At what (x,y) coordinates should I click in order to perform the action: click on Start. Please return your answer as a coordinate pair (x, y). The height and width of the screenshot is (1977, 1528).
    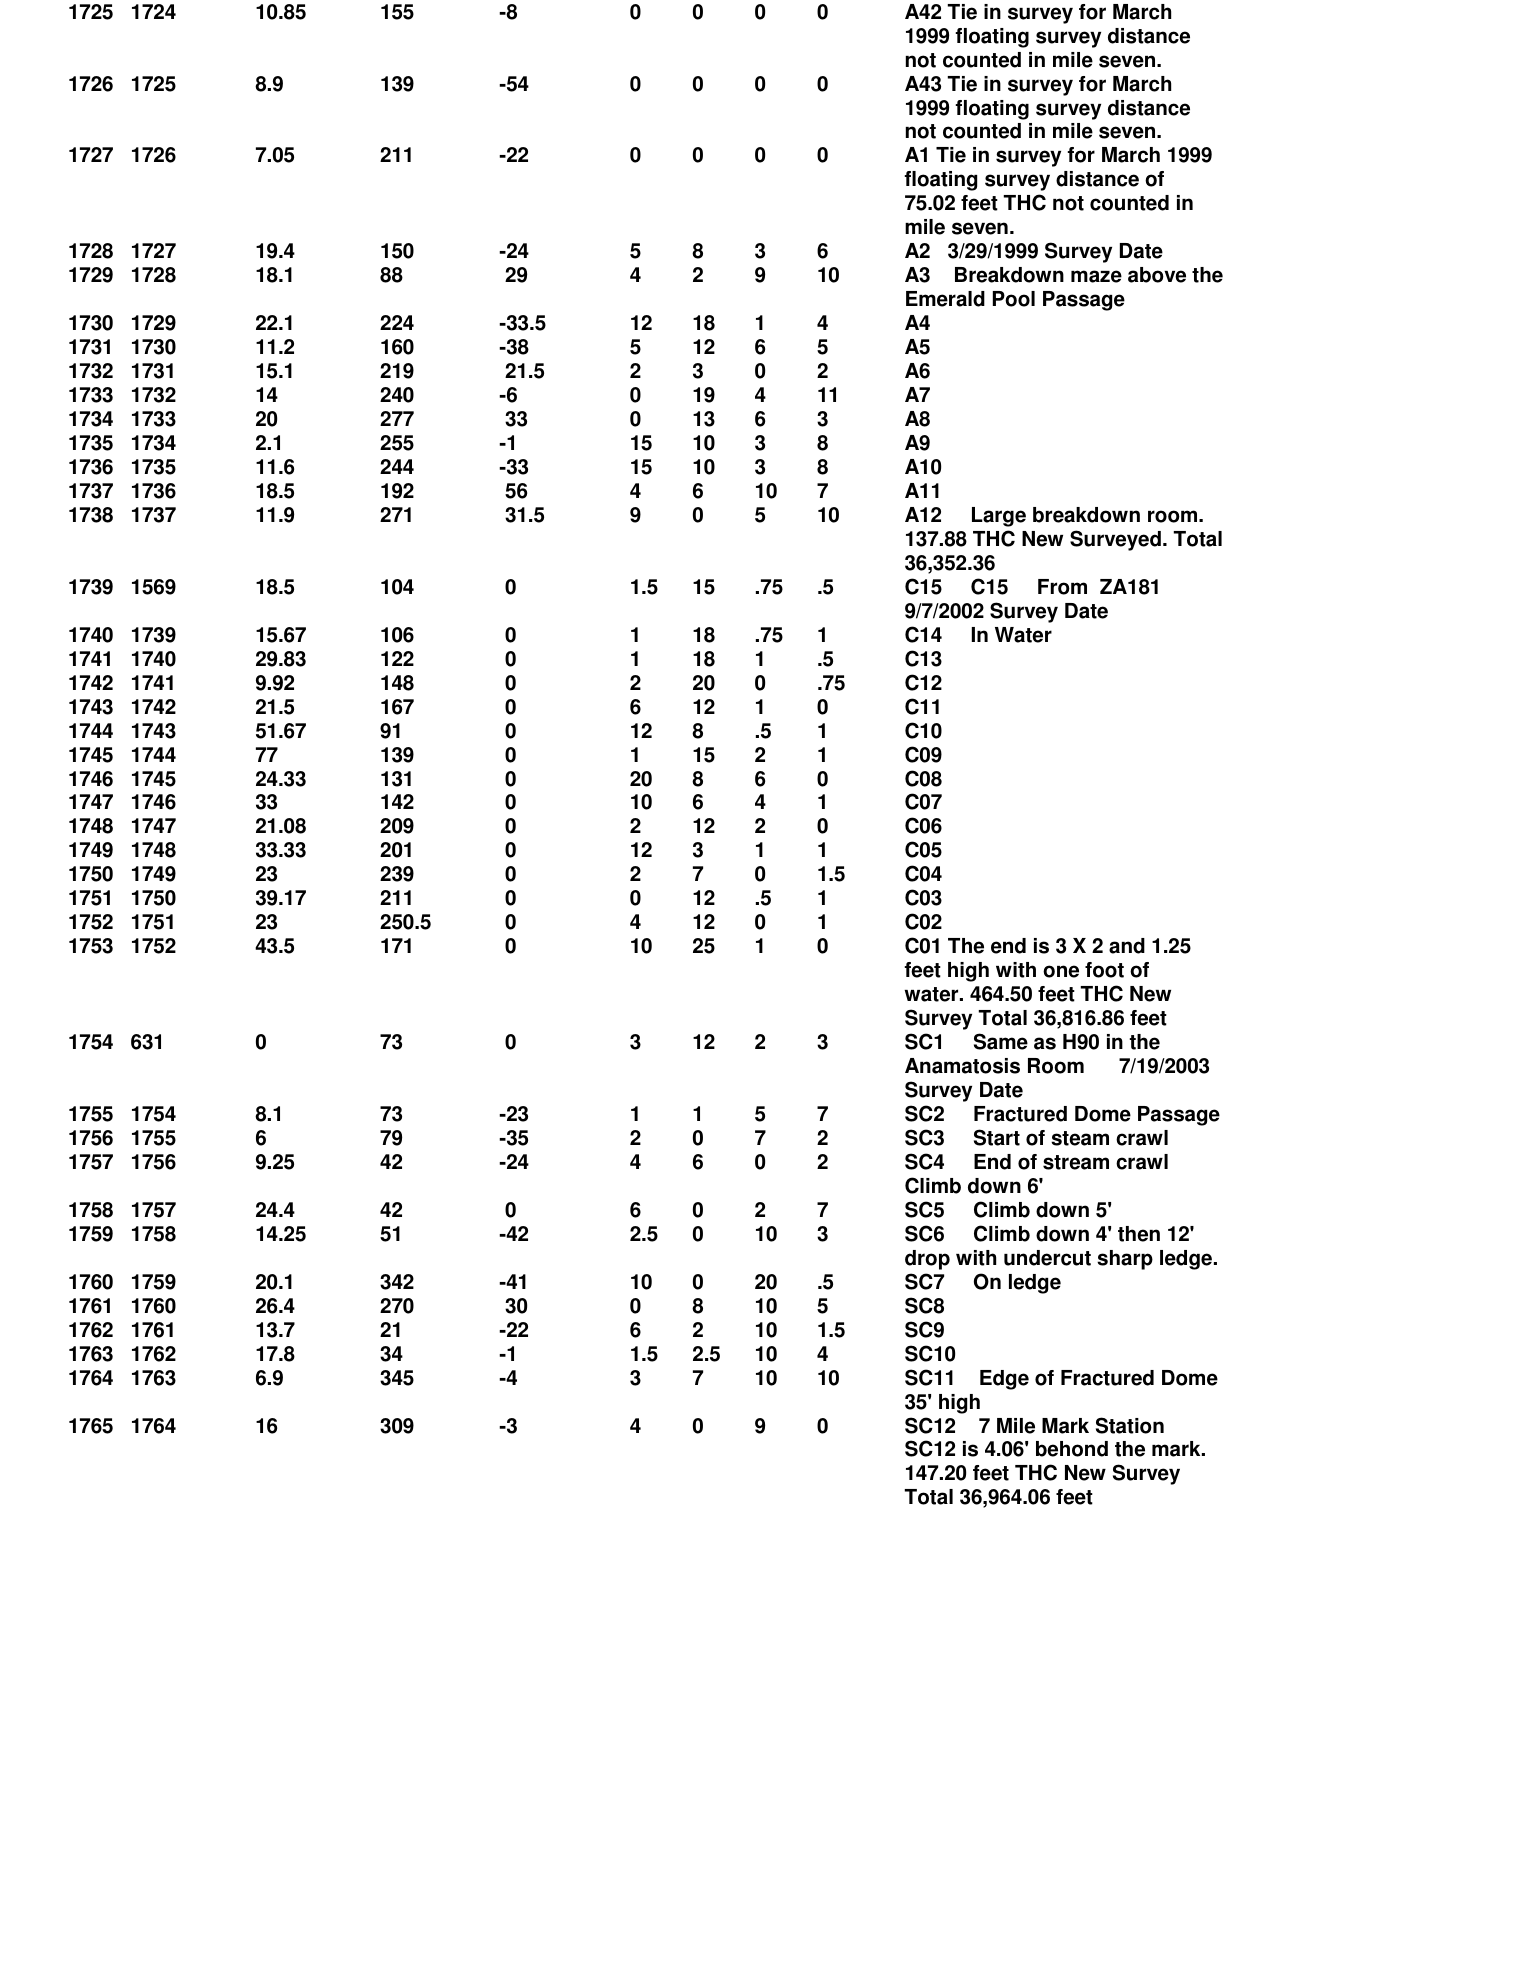
    Looking at the image, I should click on (997, 1137).
